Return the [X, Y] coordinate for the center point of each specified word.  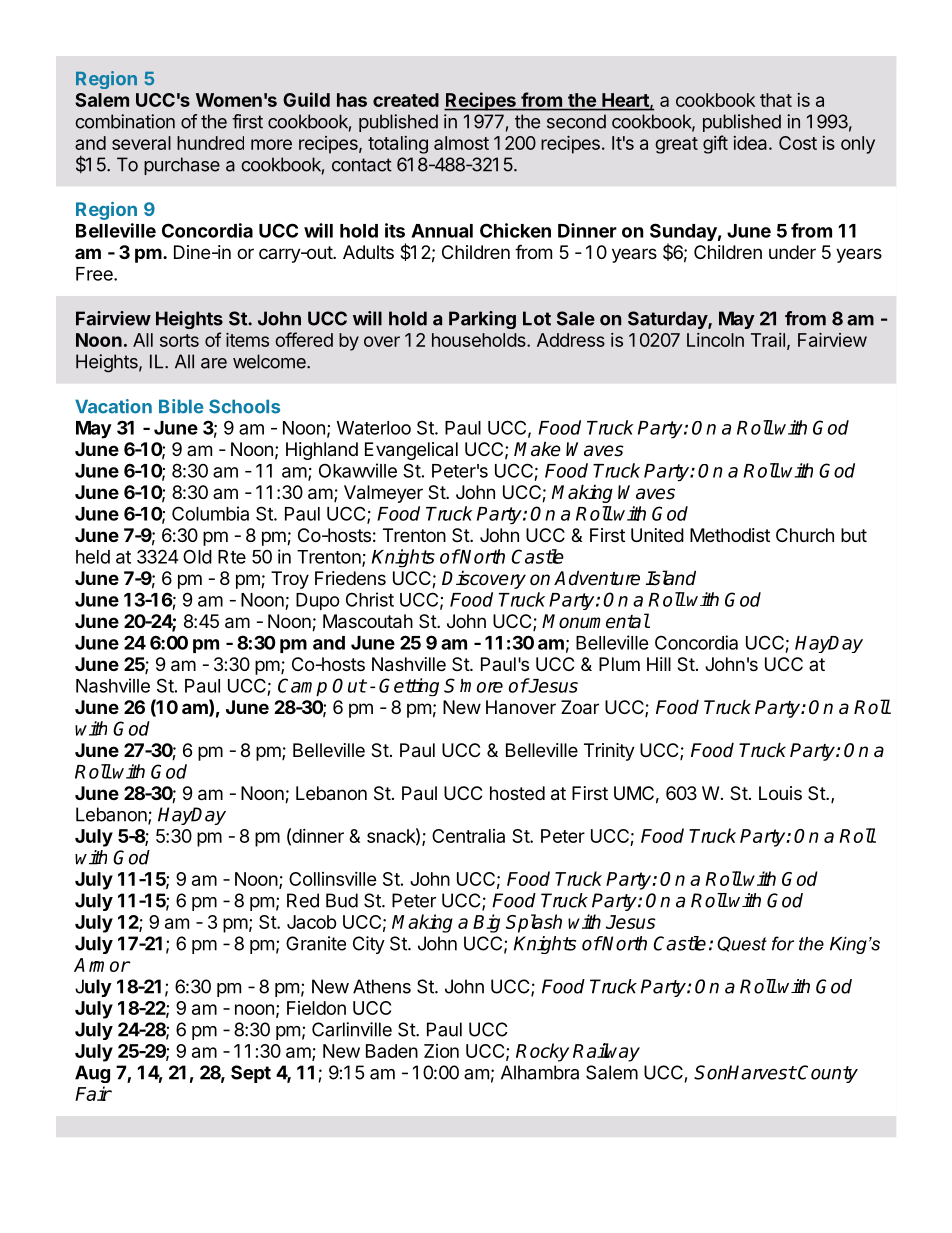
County [827, 1074]
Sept [251, 1074]
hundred [210, 143]
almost [461, 143]
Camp [302, 687]
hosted [517, 793]
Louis [780, 793]
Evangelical [411, 451]
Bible [181, 406]
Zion [441, 1051]
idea [751, 143]
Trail [768, 340]
